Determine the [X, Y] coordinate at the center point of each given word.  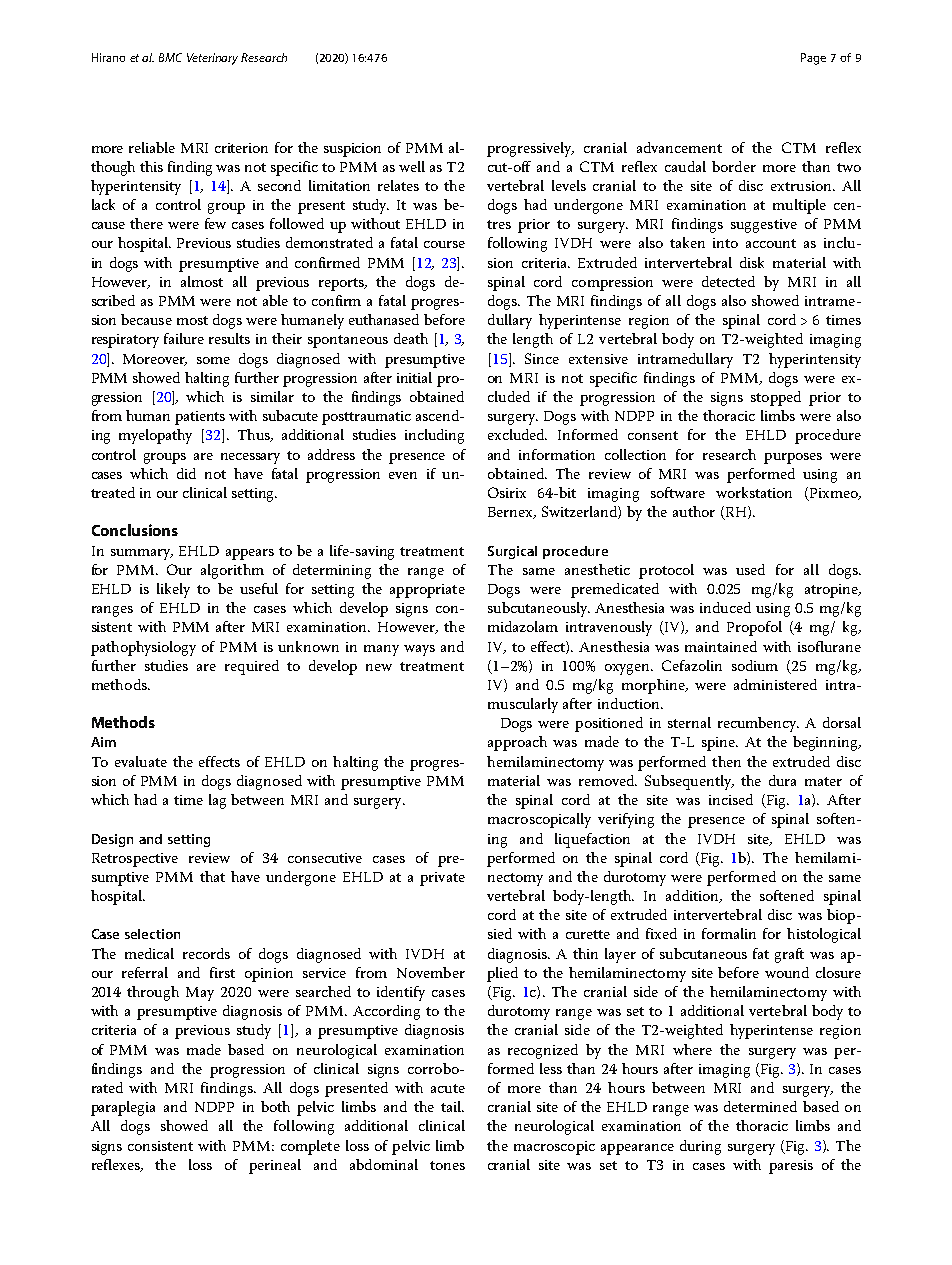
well [412, 166]
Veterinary [212, 59]
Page [813, 59]
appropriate [427, 591]
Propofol [754, 628]
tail [452, 1106]
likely [173, 590]
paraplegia [123, 1108]
